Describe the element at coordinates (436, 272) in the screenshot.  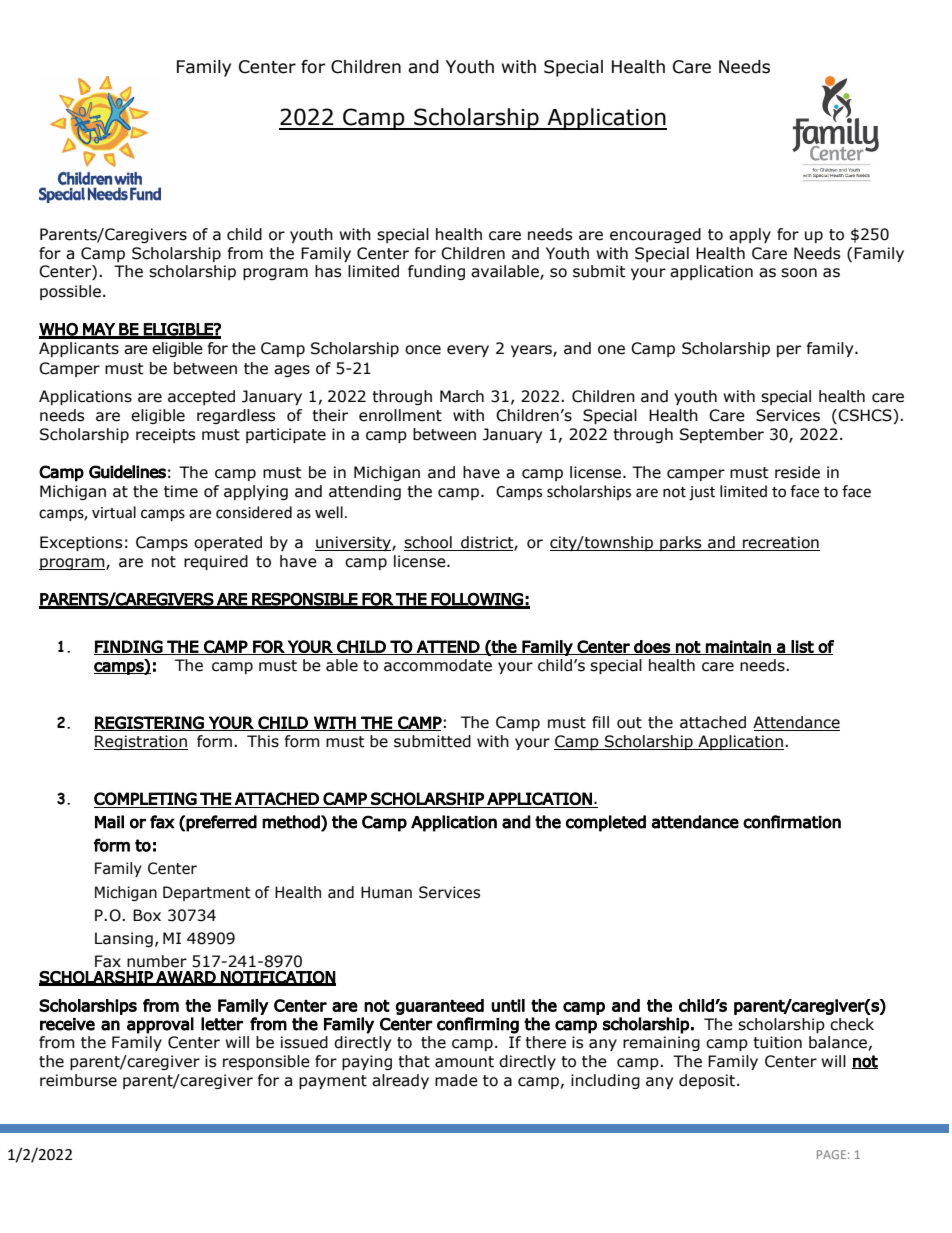
I see `funding` at that location.
